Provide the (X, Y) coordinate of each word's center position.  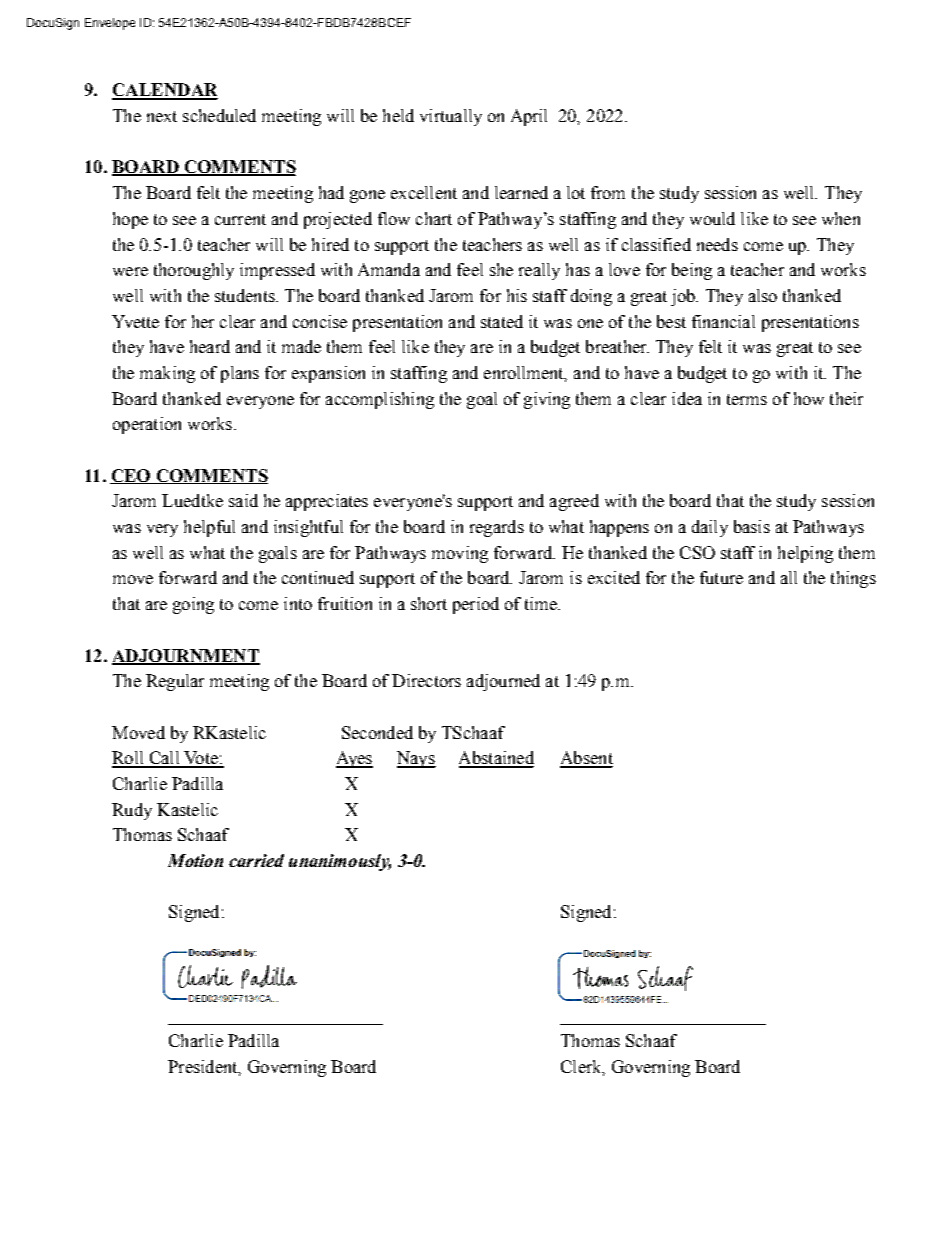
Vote (201, 759)
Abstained (496, 759)
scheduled (219, 115)
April (529, 117)
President (204, 1067)
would (712, 218)
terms (747, 399)
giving (547, 400)
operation (147, 425)
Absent (586, 759)
